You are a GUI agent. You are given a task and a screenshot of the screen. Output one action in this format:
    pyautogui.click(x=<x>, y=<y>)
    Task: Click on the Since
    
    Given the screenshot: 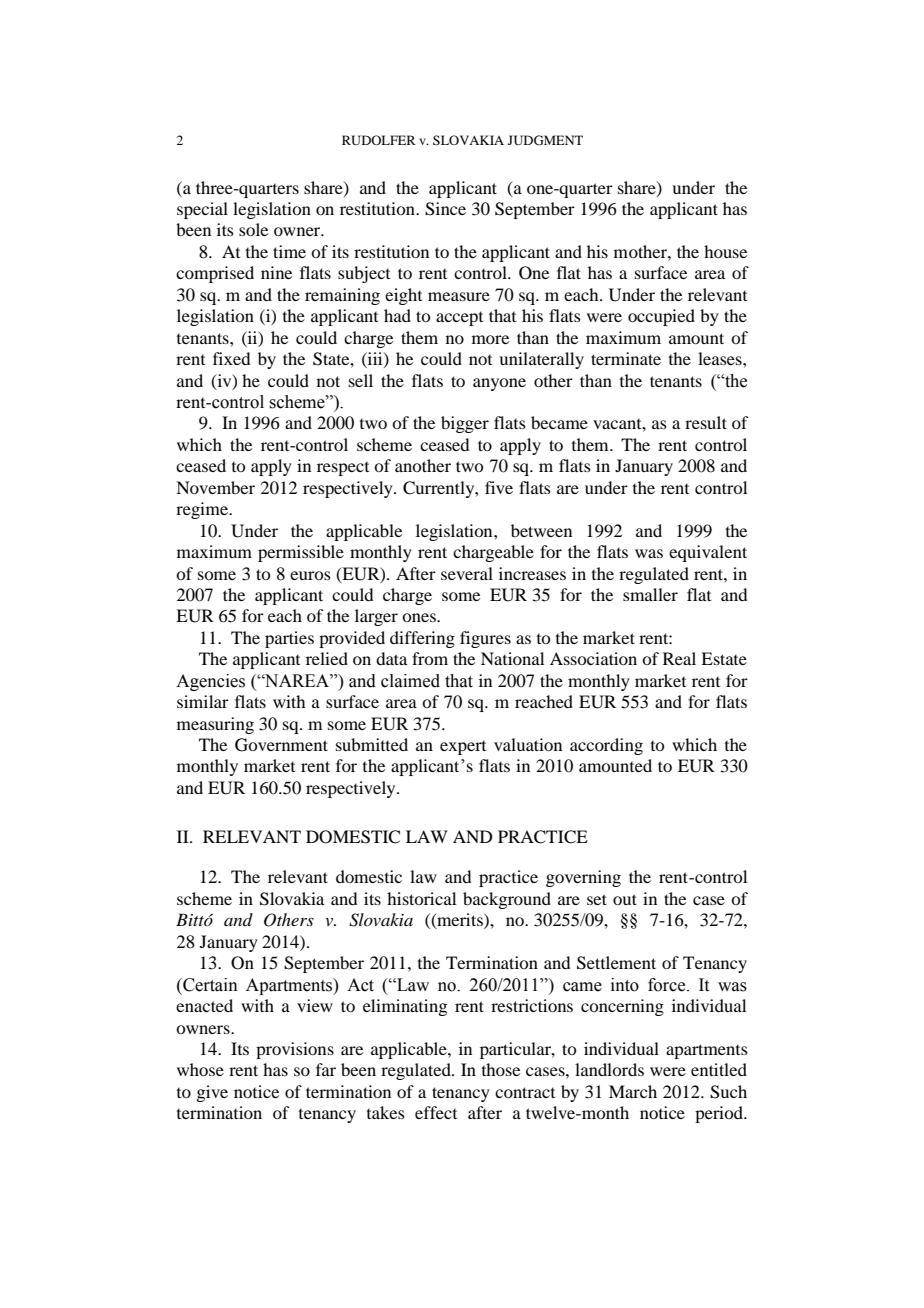 What is the action you would take?
    pyautogui.click(x=445, y=209)
